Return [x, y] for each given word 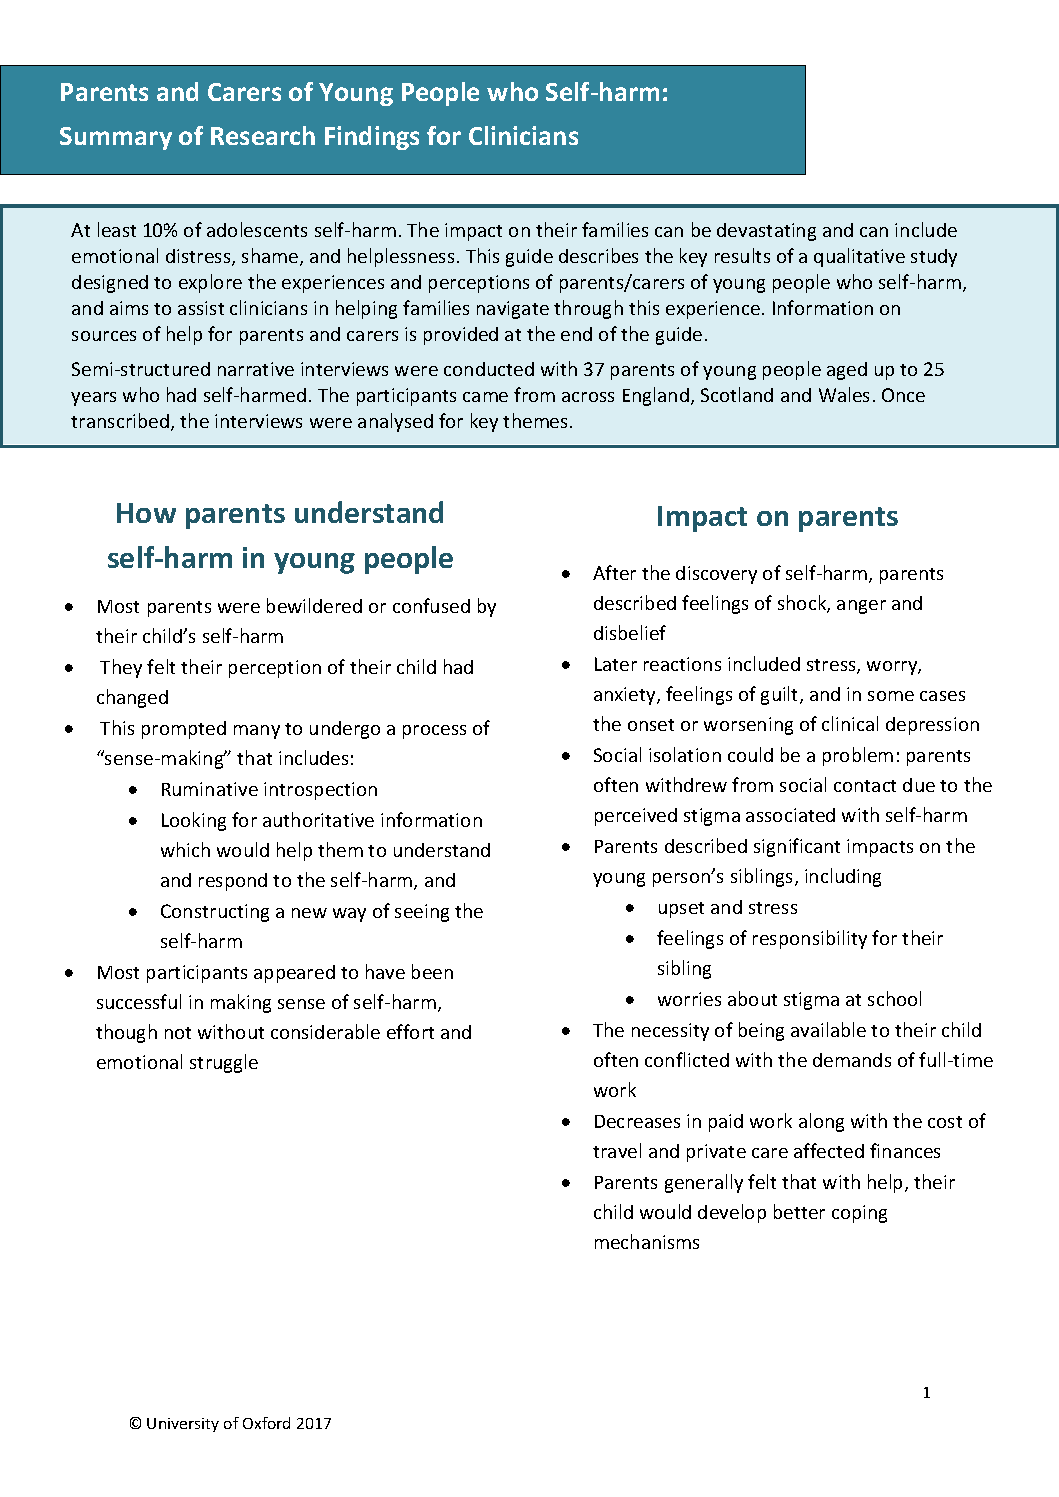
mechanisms [647, 1241]
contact [865, 786]
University [183, 1425]
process [434, 732]
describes [598, 255]
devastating [766, 232]
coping [859, 1214]
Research [263, 135]
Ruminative [210, 789]
